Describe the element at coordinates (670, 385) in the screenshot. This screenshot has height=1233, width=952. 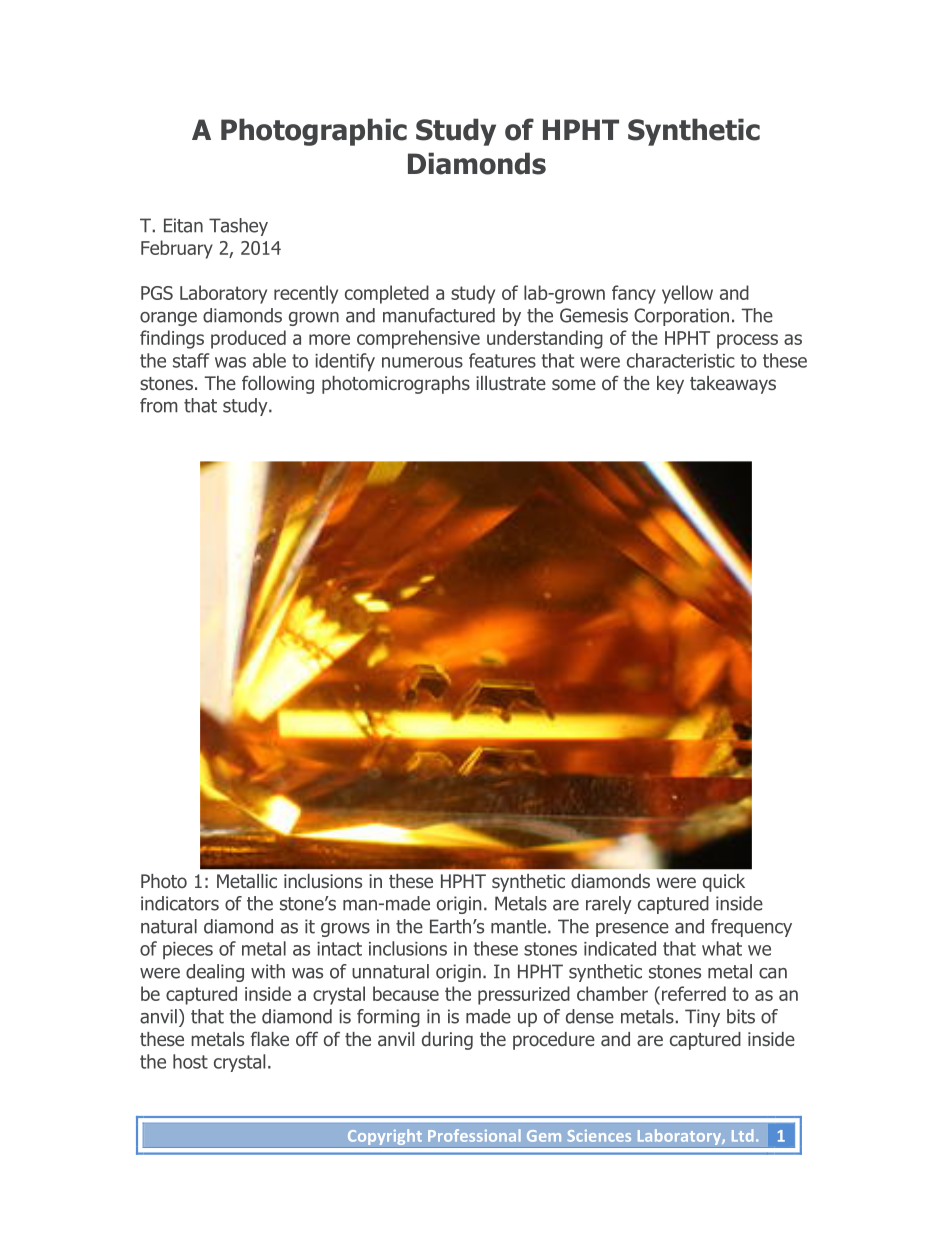
I see `key` at that location.
